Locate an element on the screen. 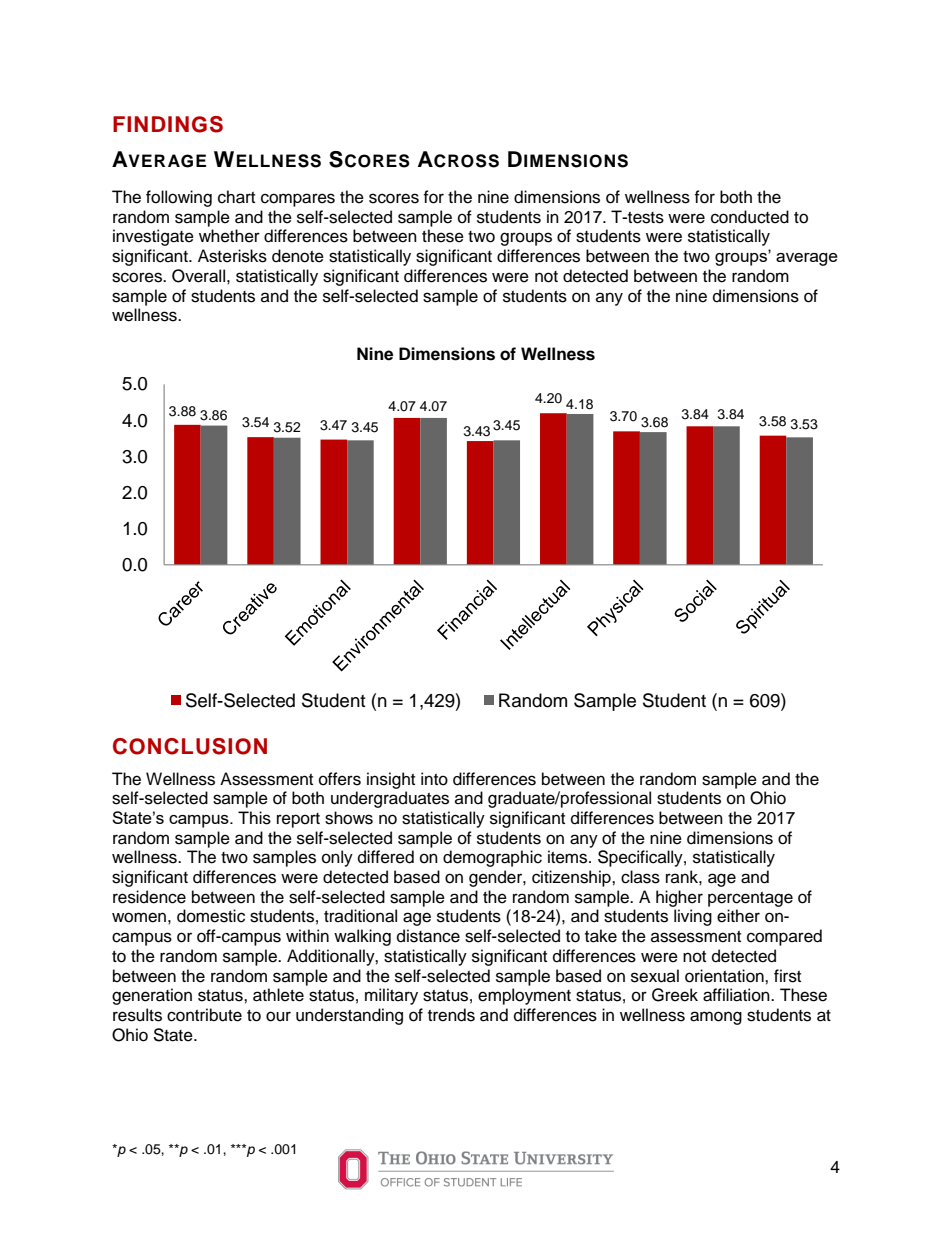 The image size is (952, 1233). compares is located at coordinates (298, 200).
